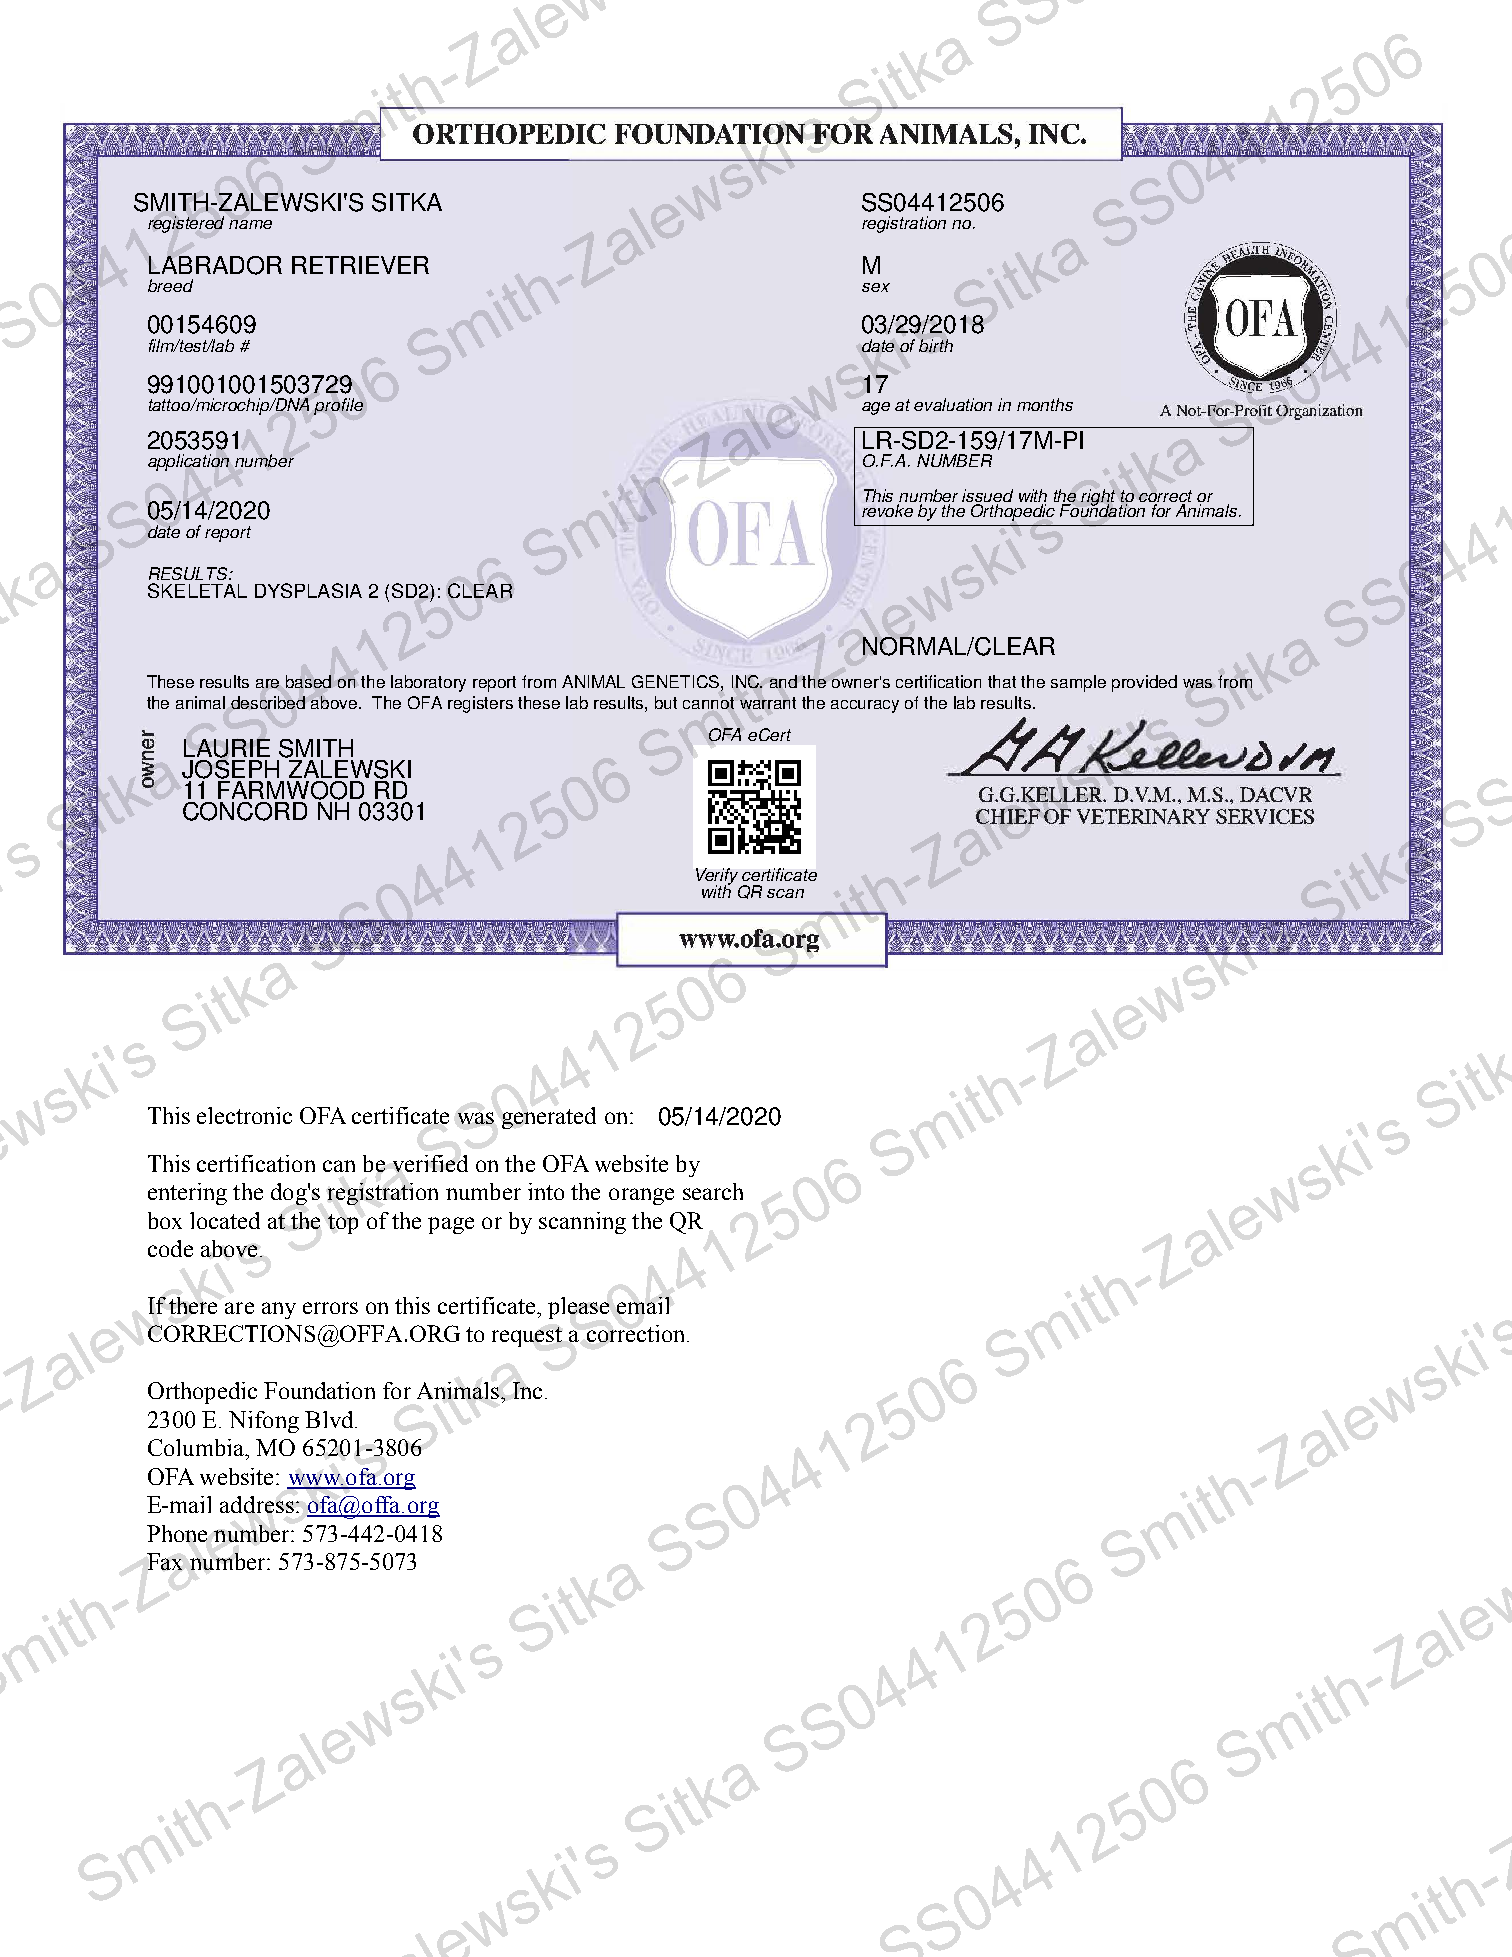  I want to click on that, so click(1002, 681).
